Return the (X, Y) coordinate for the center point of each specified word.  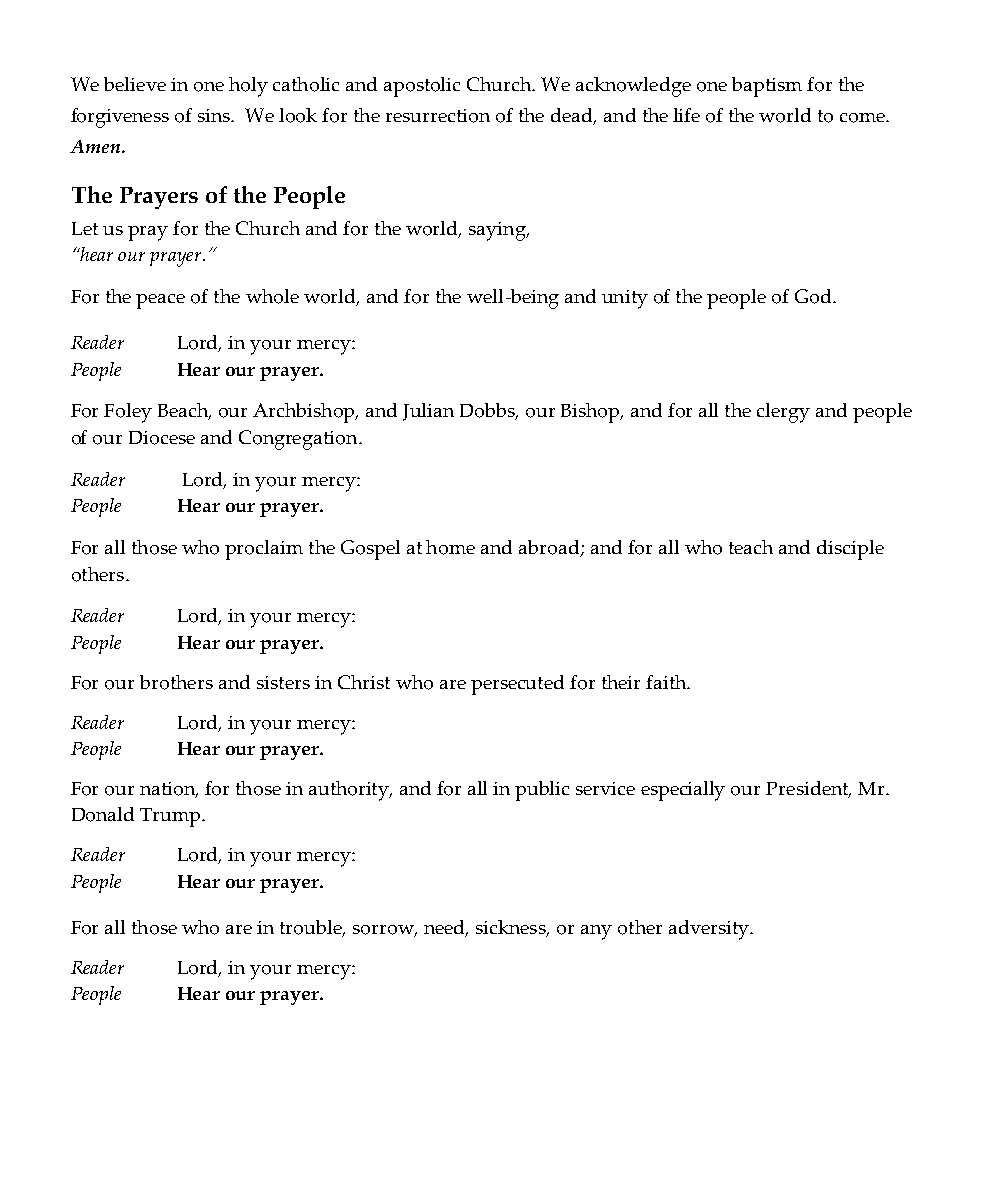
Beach (184, 411)
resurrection (438, 116)
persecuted (517, 685)
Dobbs (489, 411)
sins (215, 115)
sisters (283, 682)
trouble (312, 928)
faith (667, 682)
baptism (767, 87)
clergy (783, 413)
